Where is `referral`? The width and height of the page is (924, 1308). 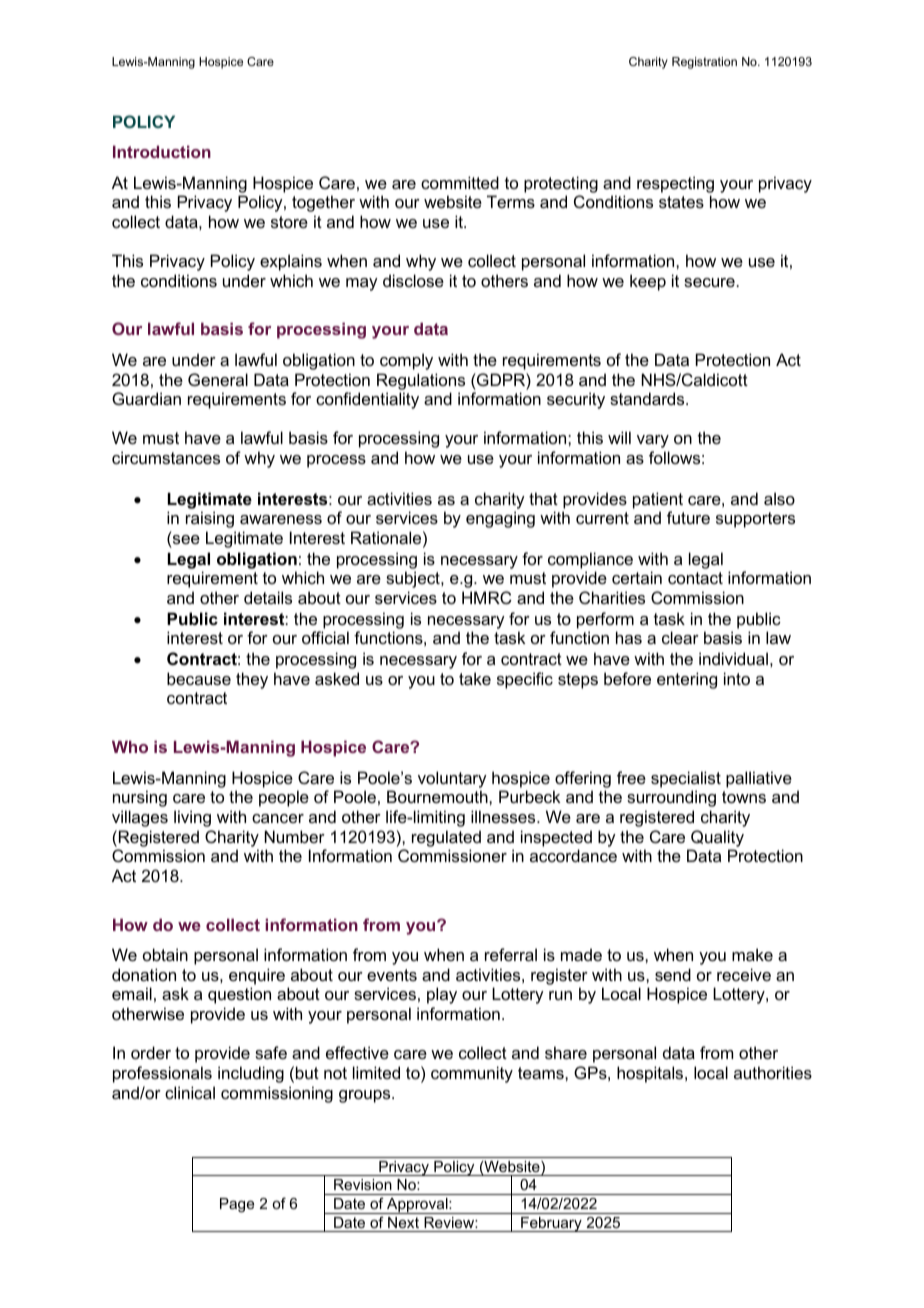
referral is located at coordinates (511, 954).
